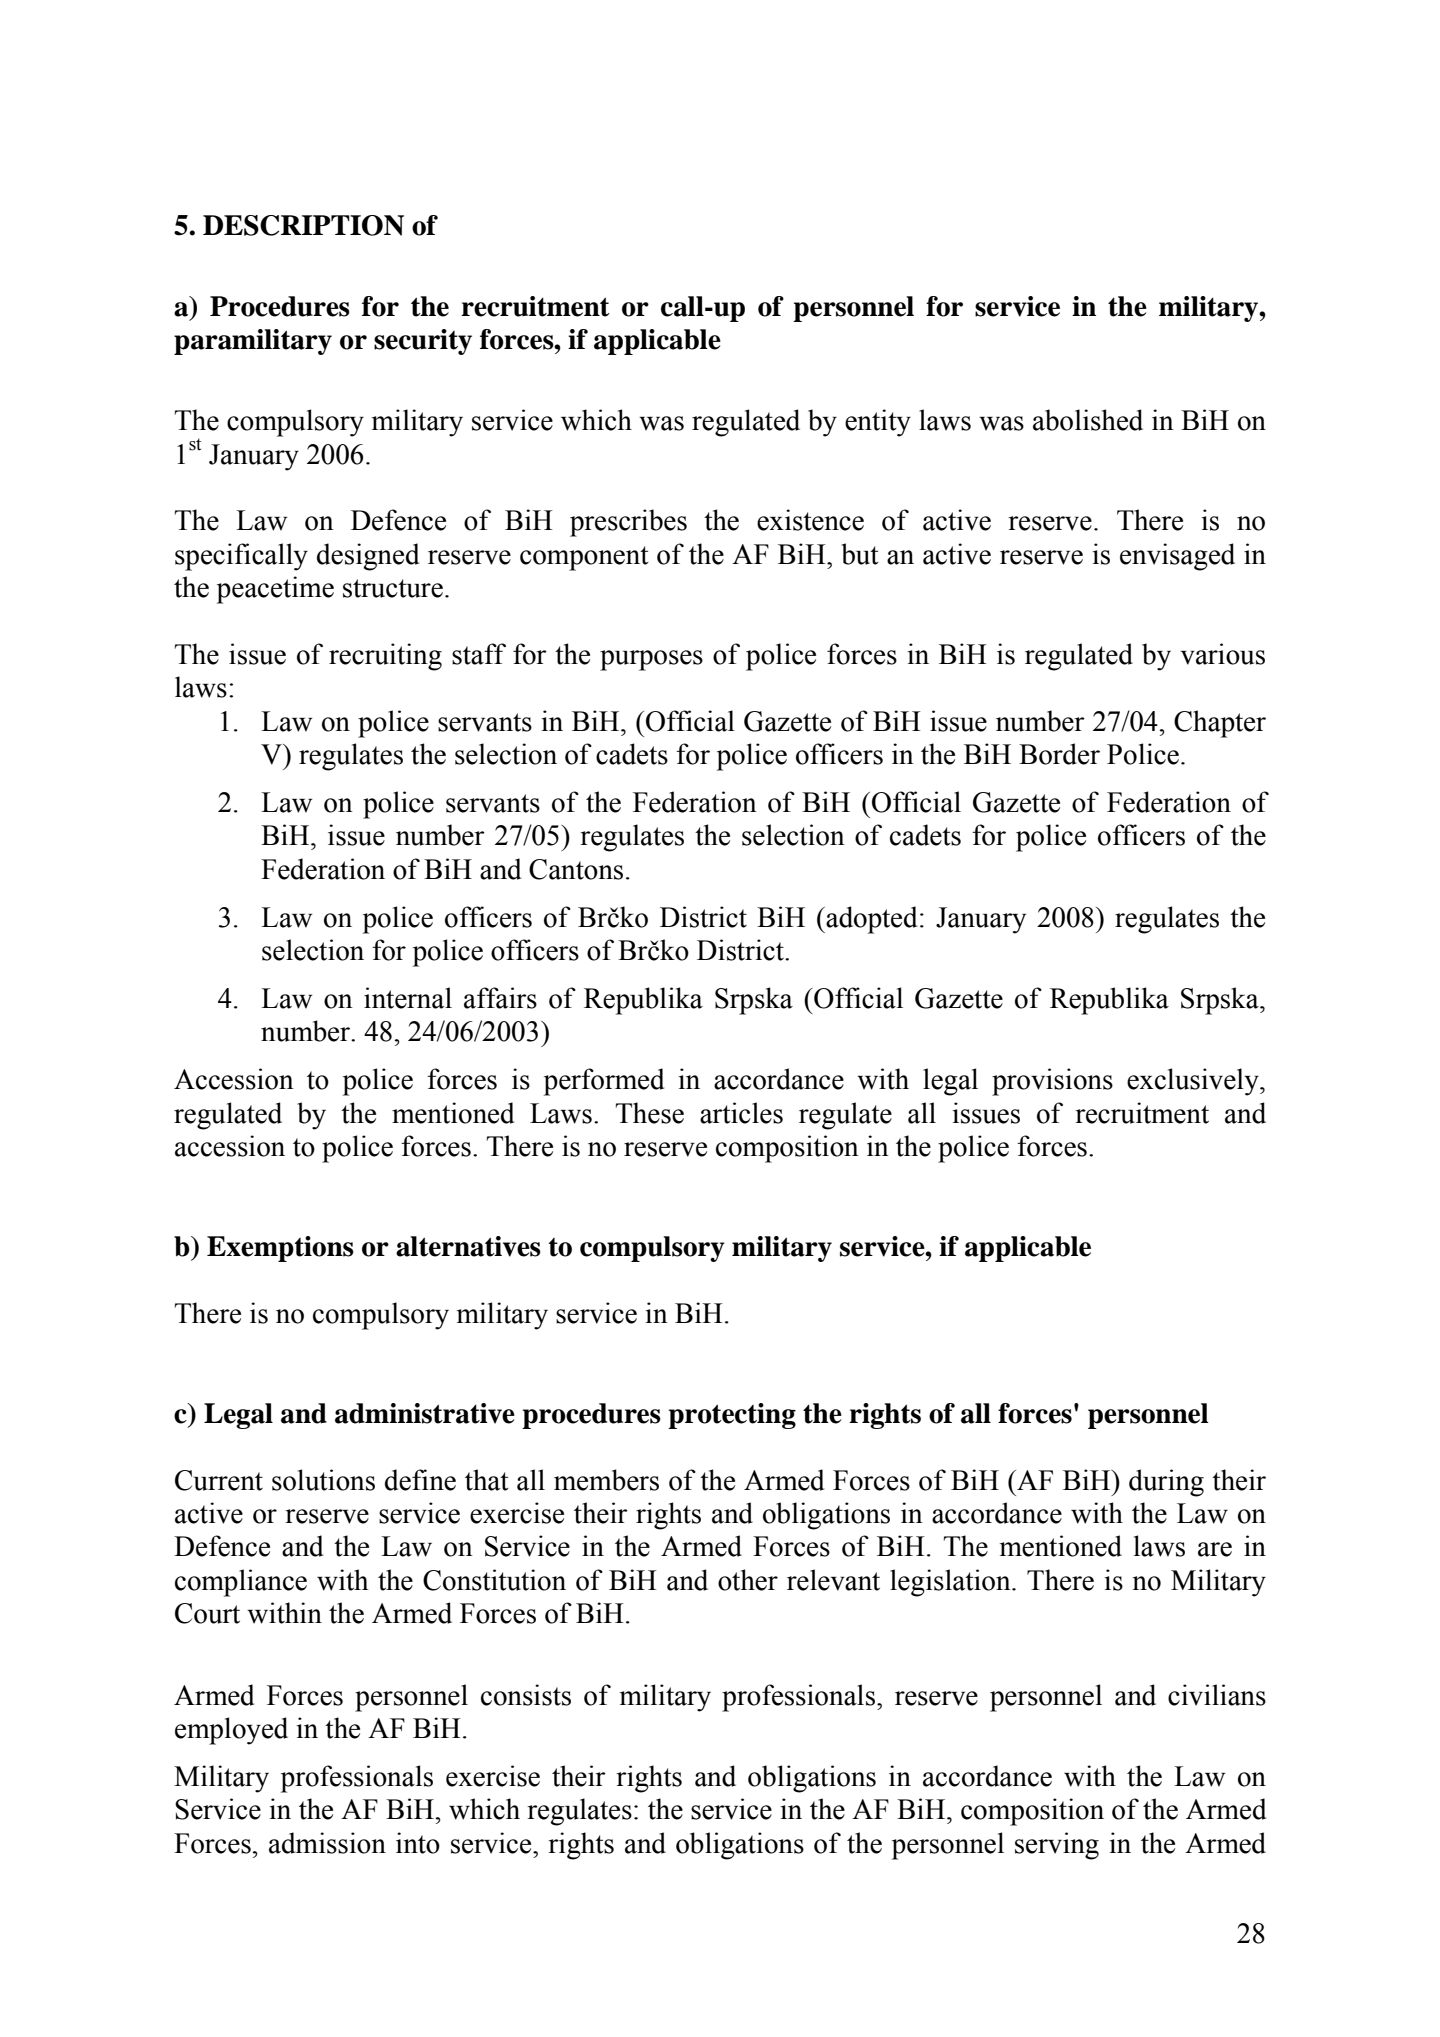 The width and height of the screenshot is (1440, 2037). Describe the element at coordinates (280, 1249) in the screenshot. I see `Exemptions` at that location.
